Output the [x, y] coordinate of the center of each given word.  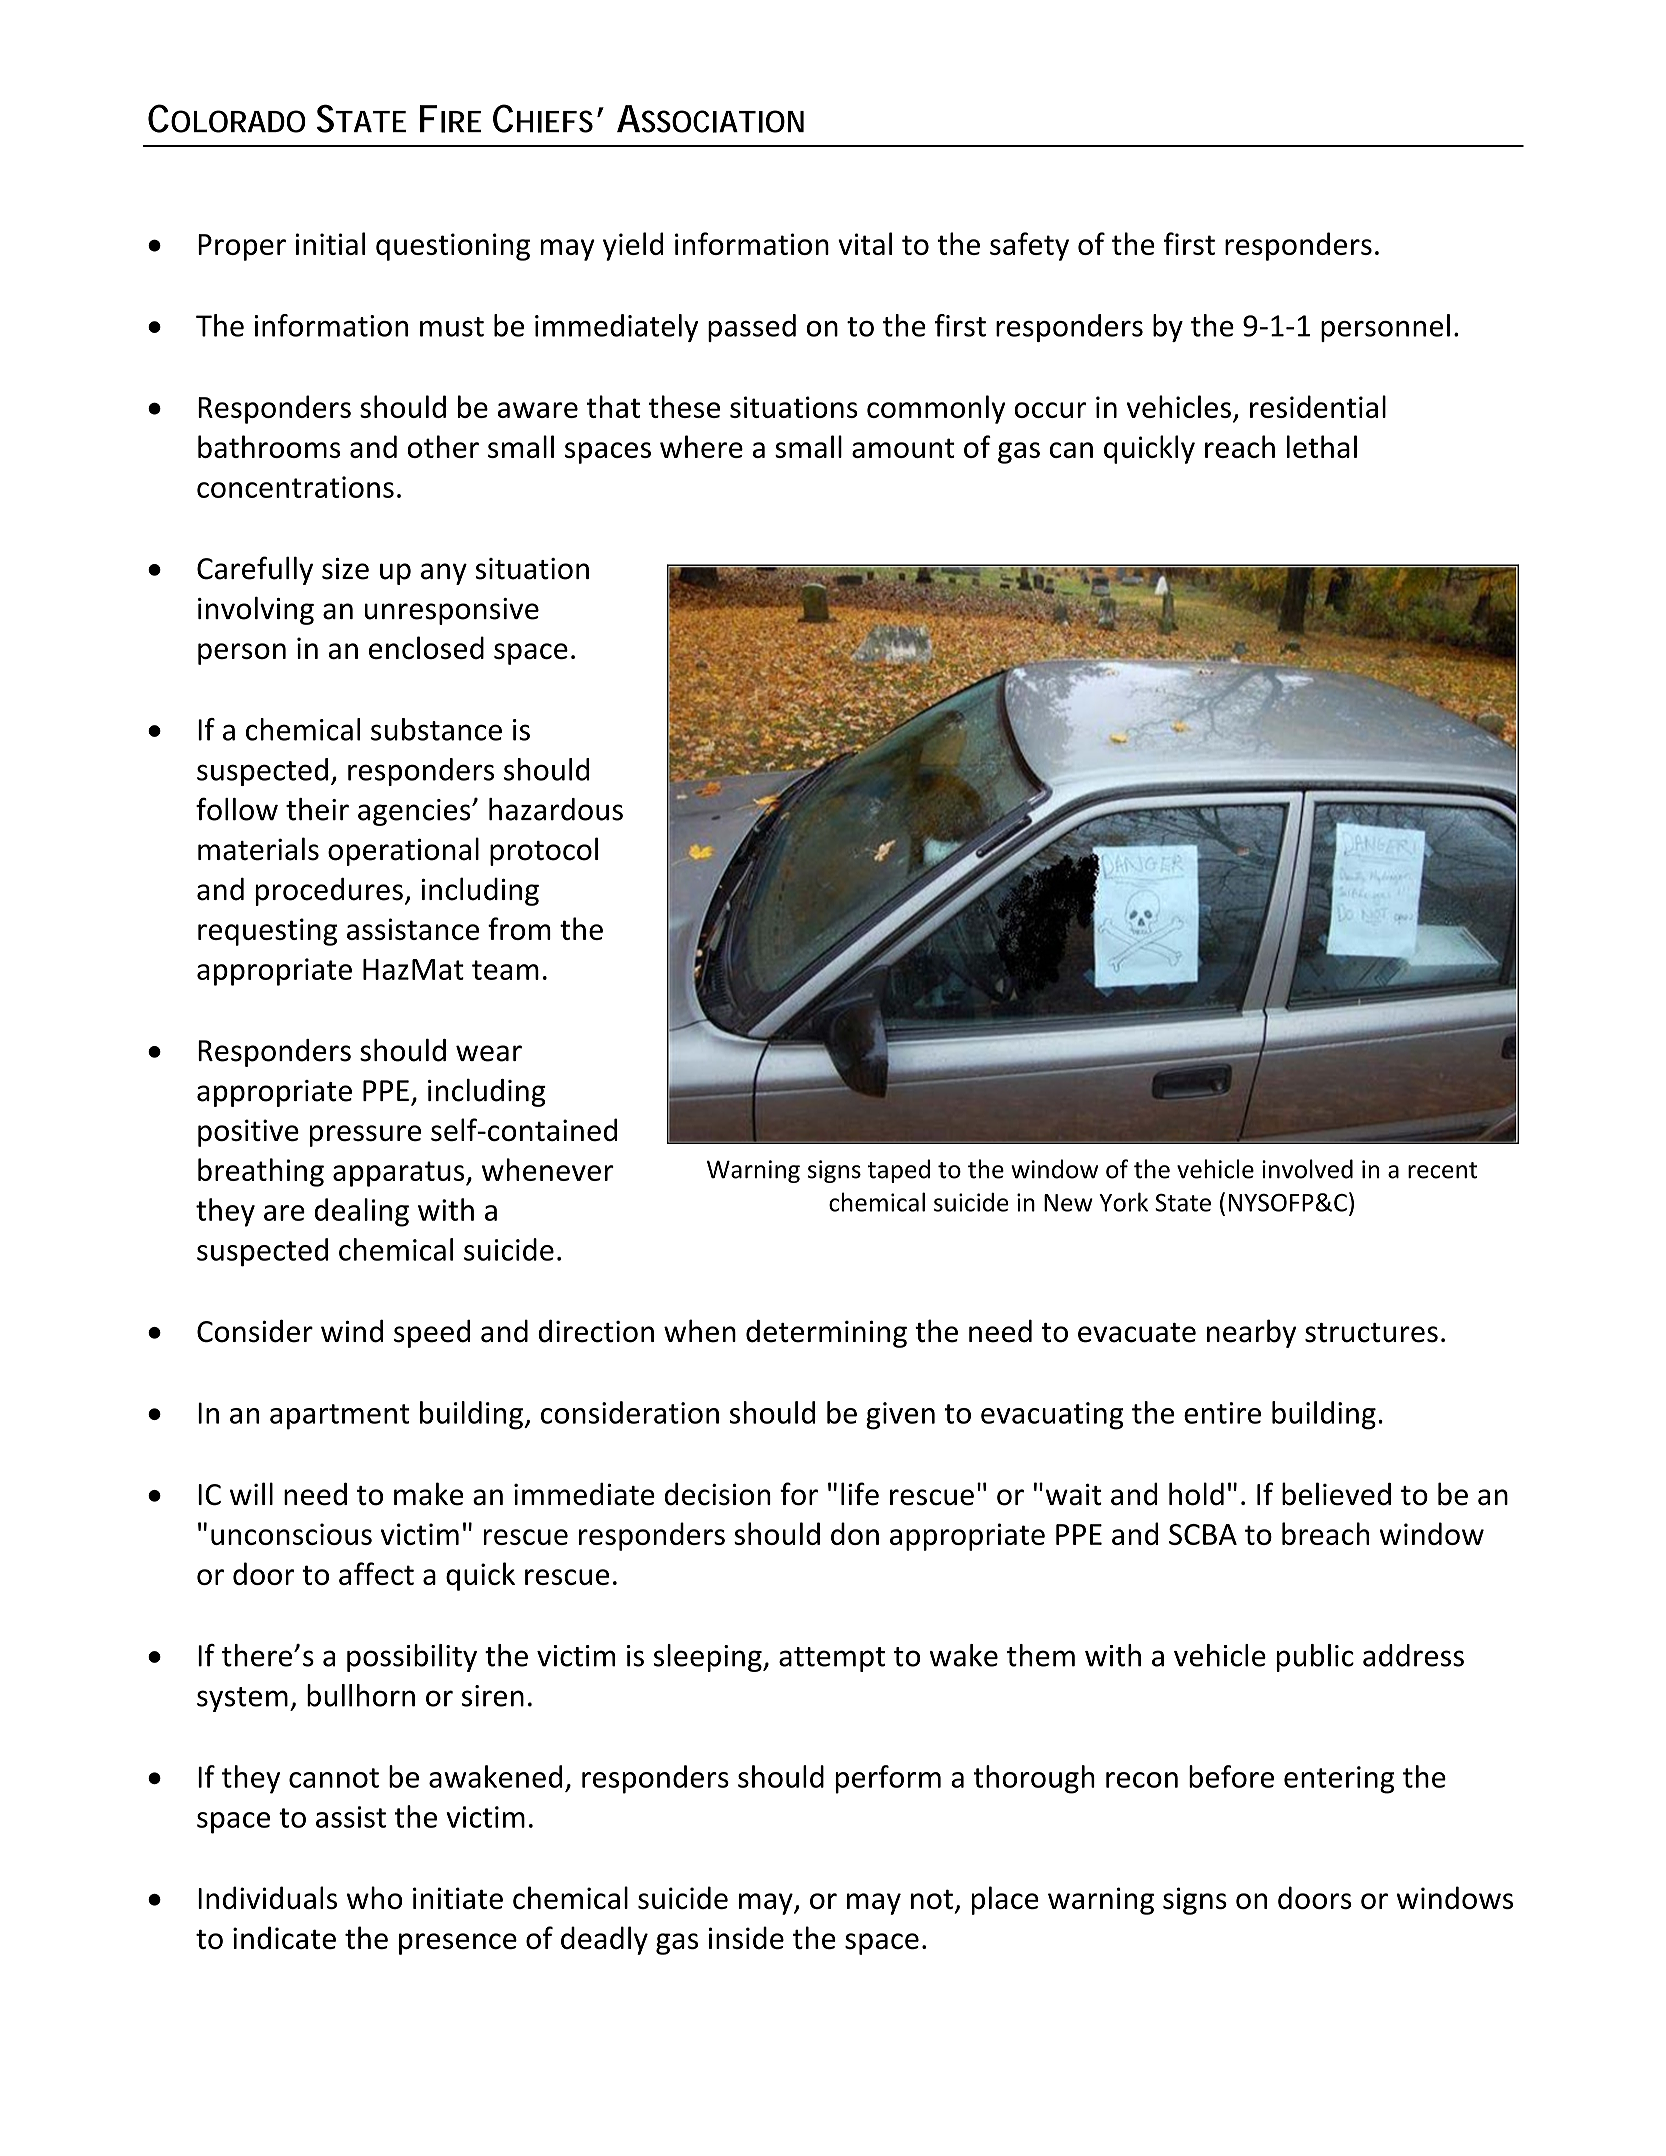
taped [899, 1171]
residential [1318, 406]
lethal [1322, 446]
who [375, 1897]
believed [1336, 1494]
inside [746, 1937]
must [452, 327]
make [429, 1494]
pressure [365, 1136]
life [860, 1494]
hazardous [556, 809]
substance [436, 729]
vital [865, 243]
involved [1307, 1169]
